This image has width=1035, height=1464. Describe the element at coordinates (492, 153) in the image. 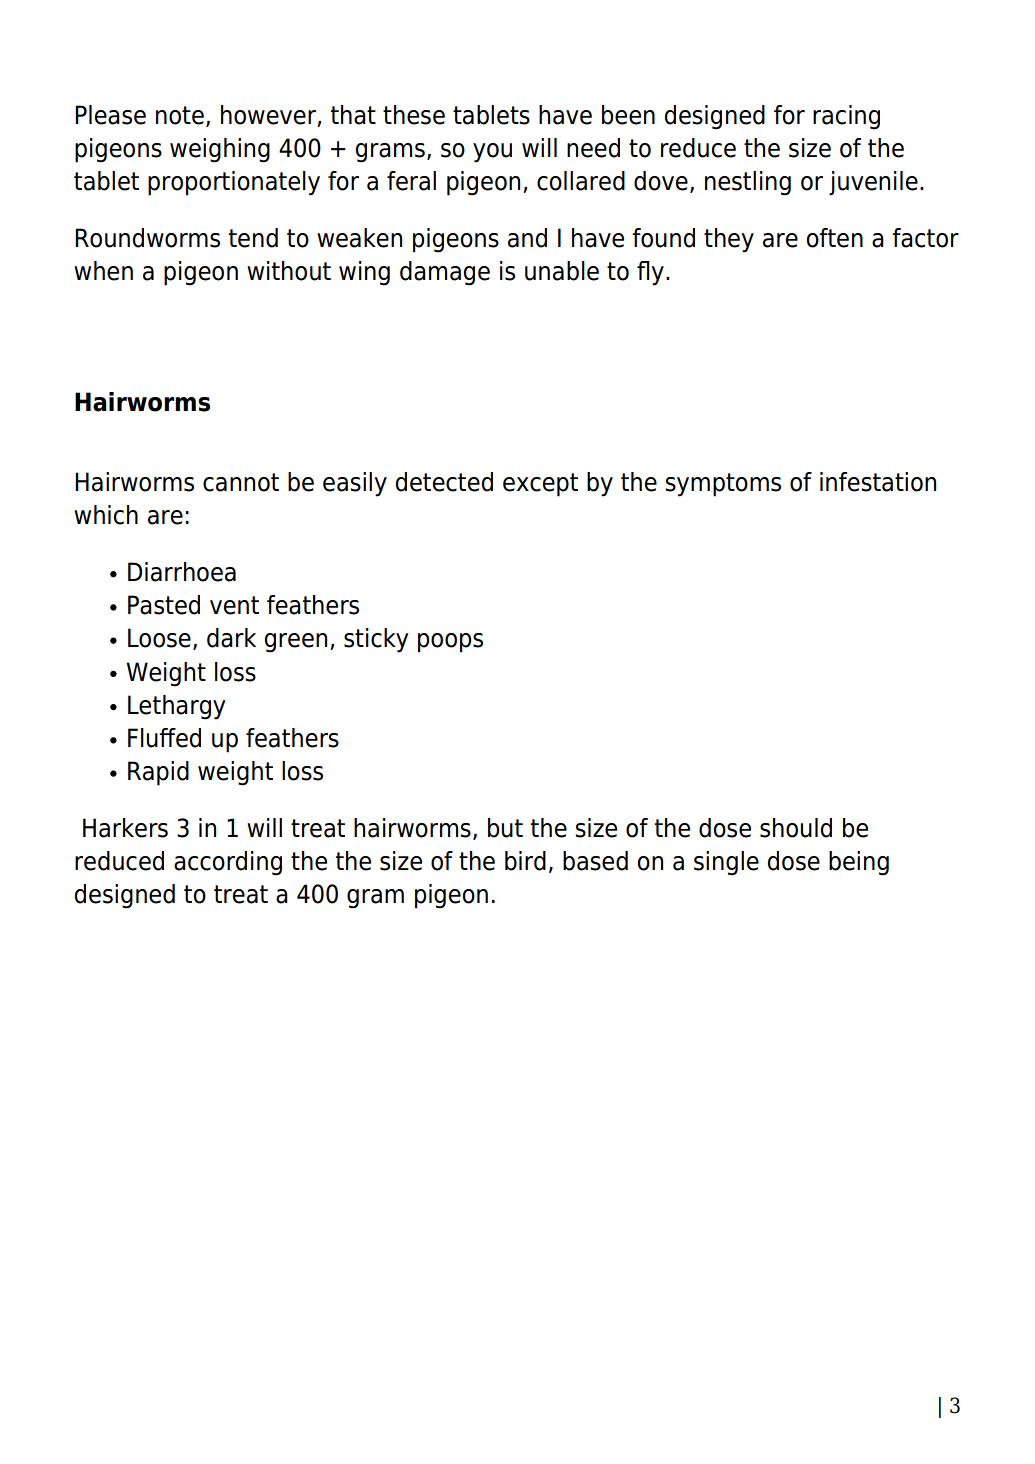

I see `you` at that location.
